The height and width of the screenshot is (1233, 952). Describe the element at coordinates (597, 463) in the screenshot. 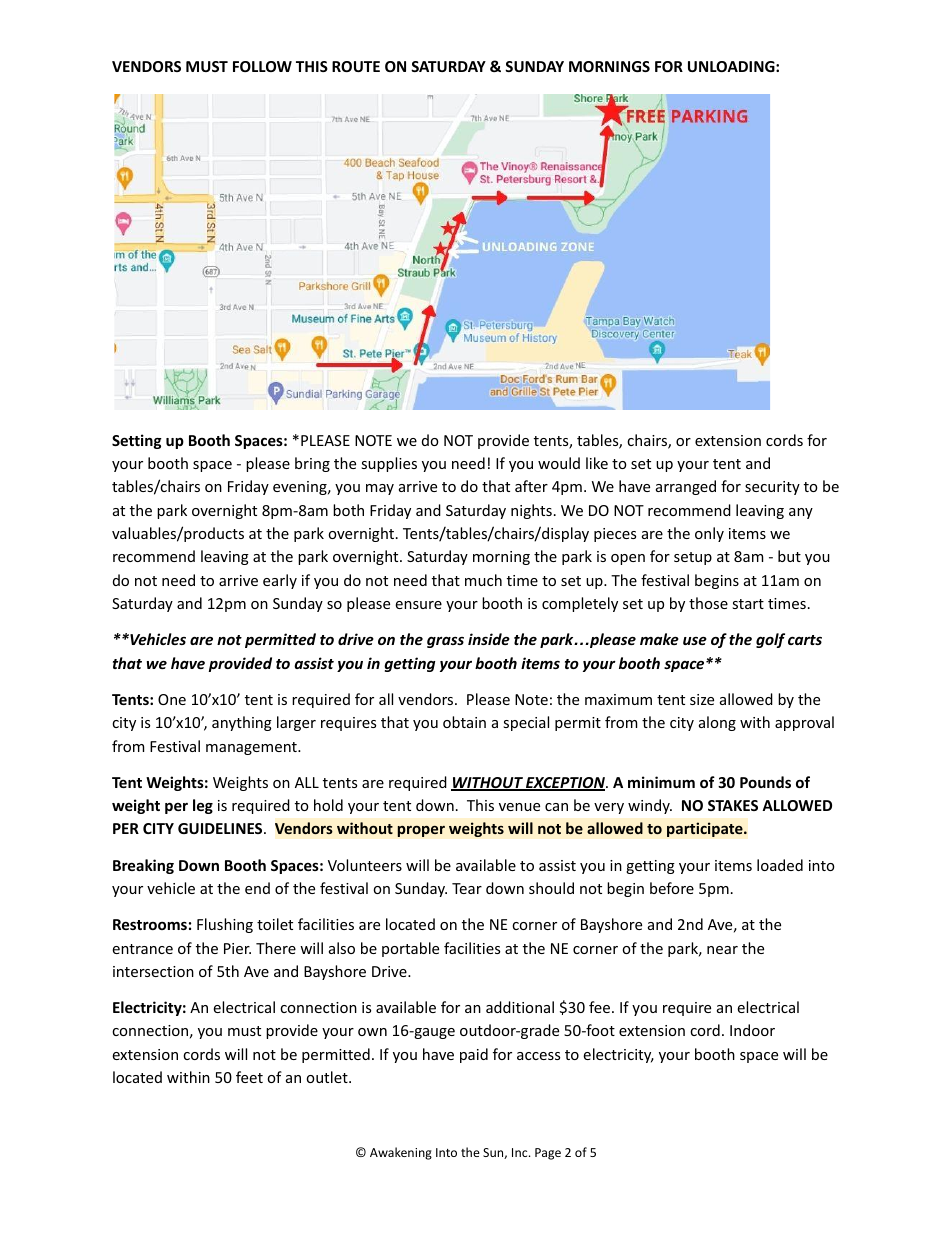

I see `like` at that location.
